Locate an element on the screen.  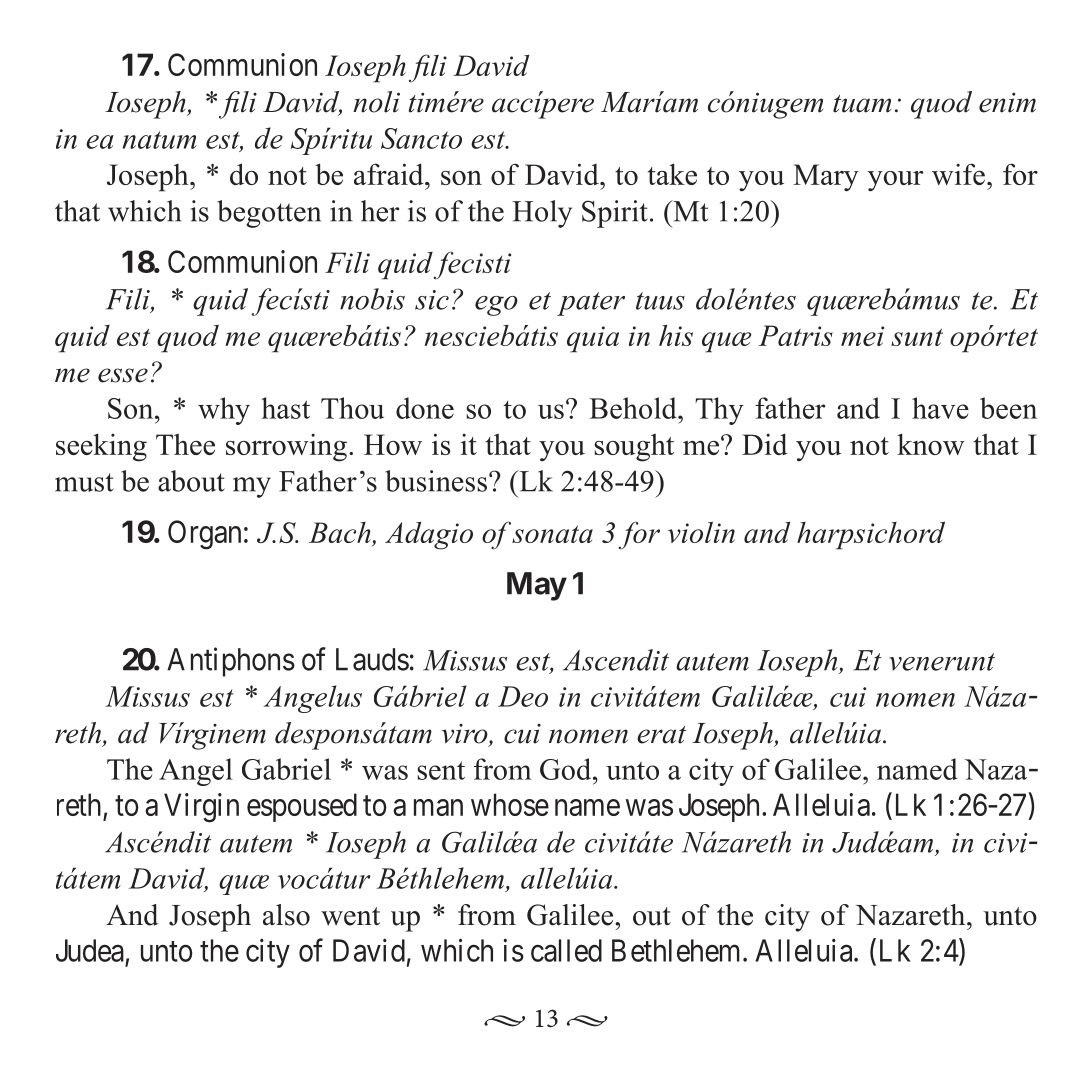
harpsichord is located at coordinates (871, 536).
